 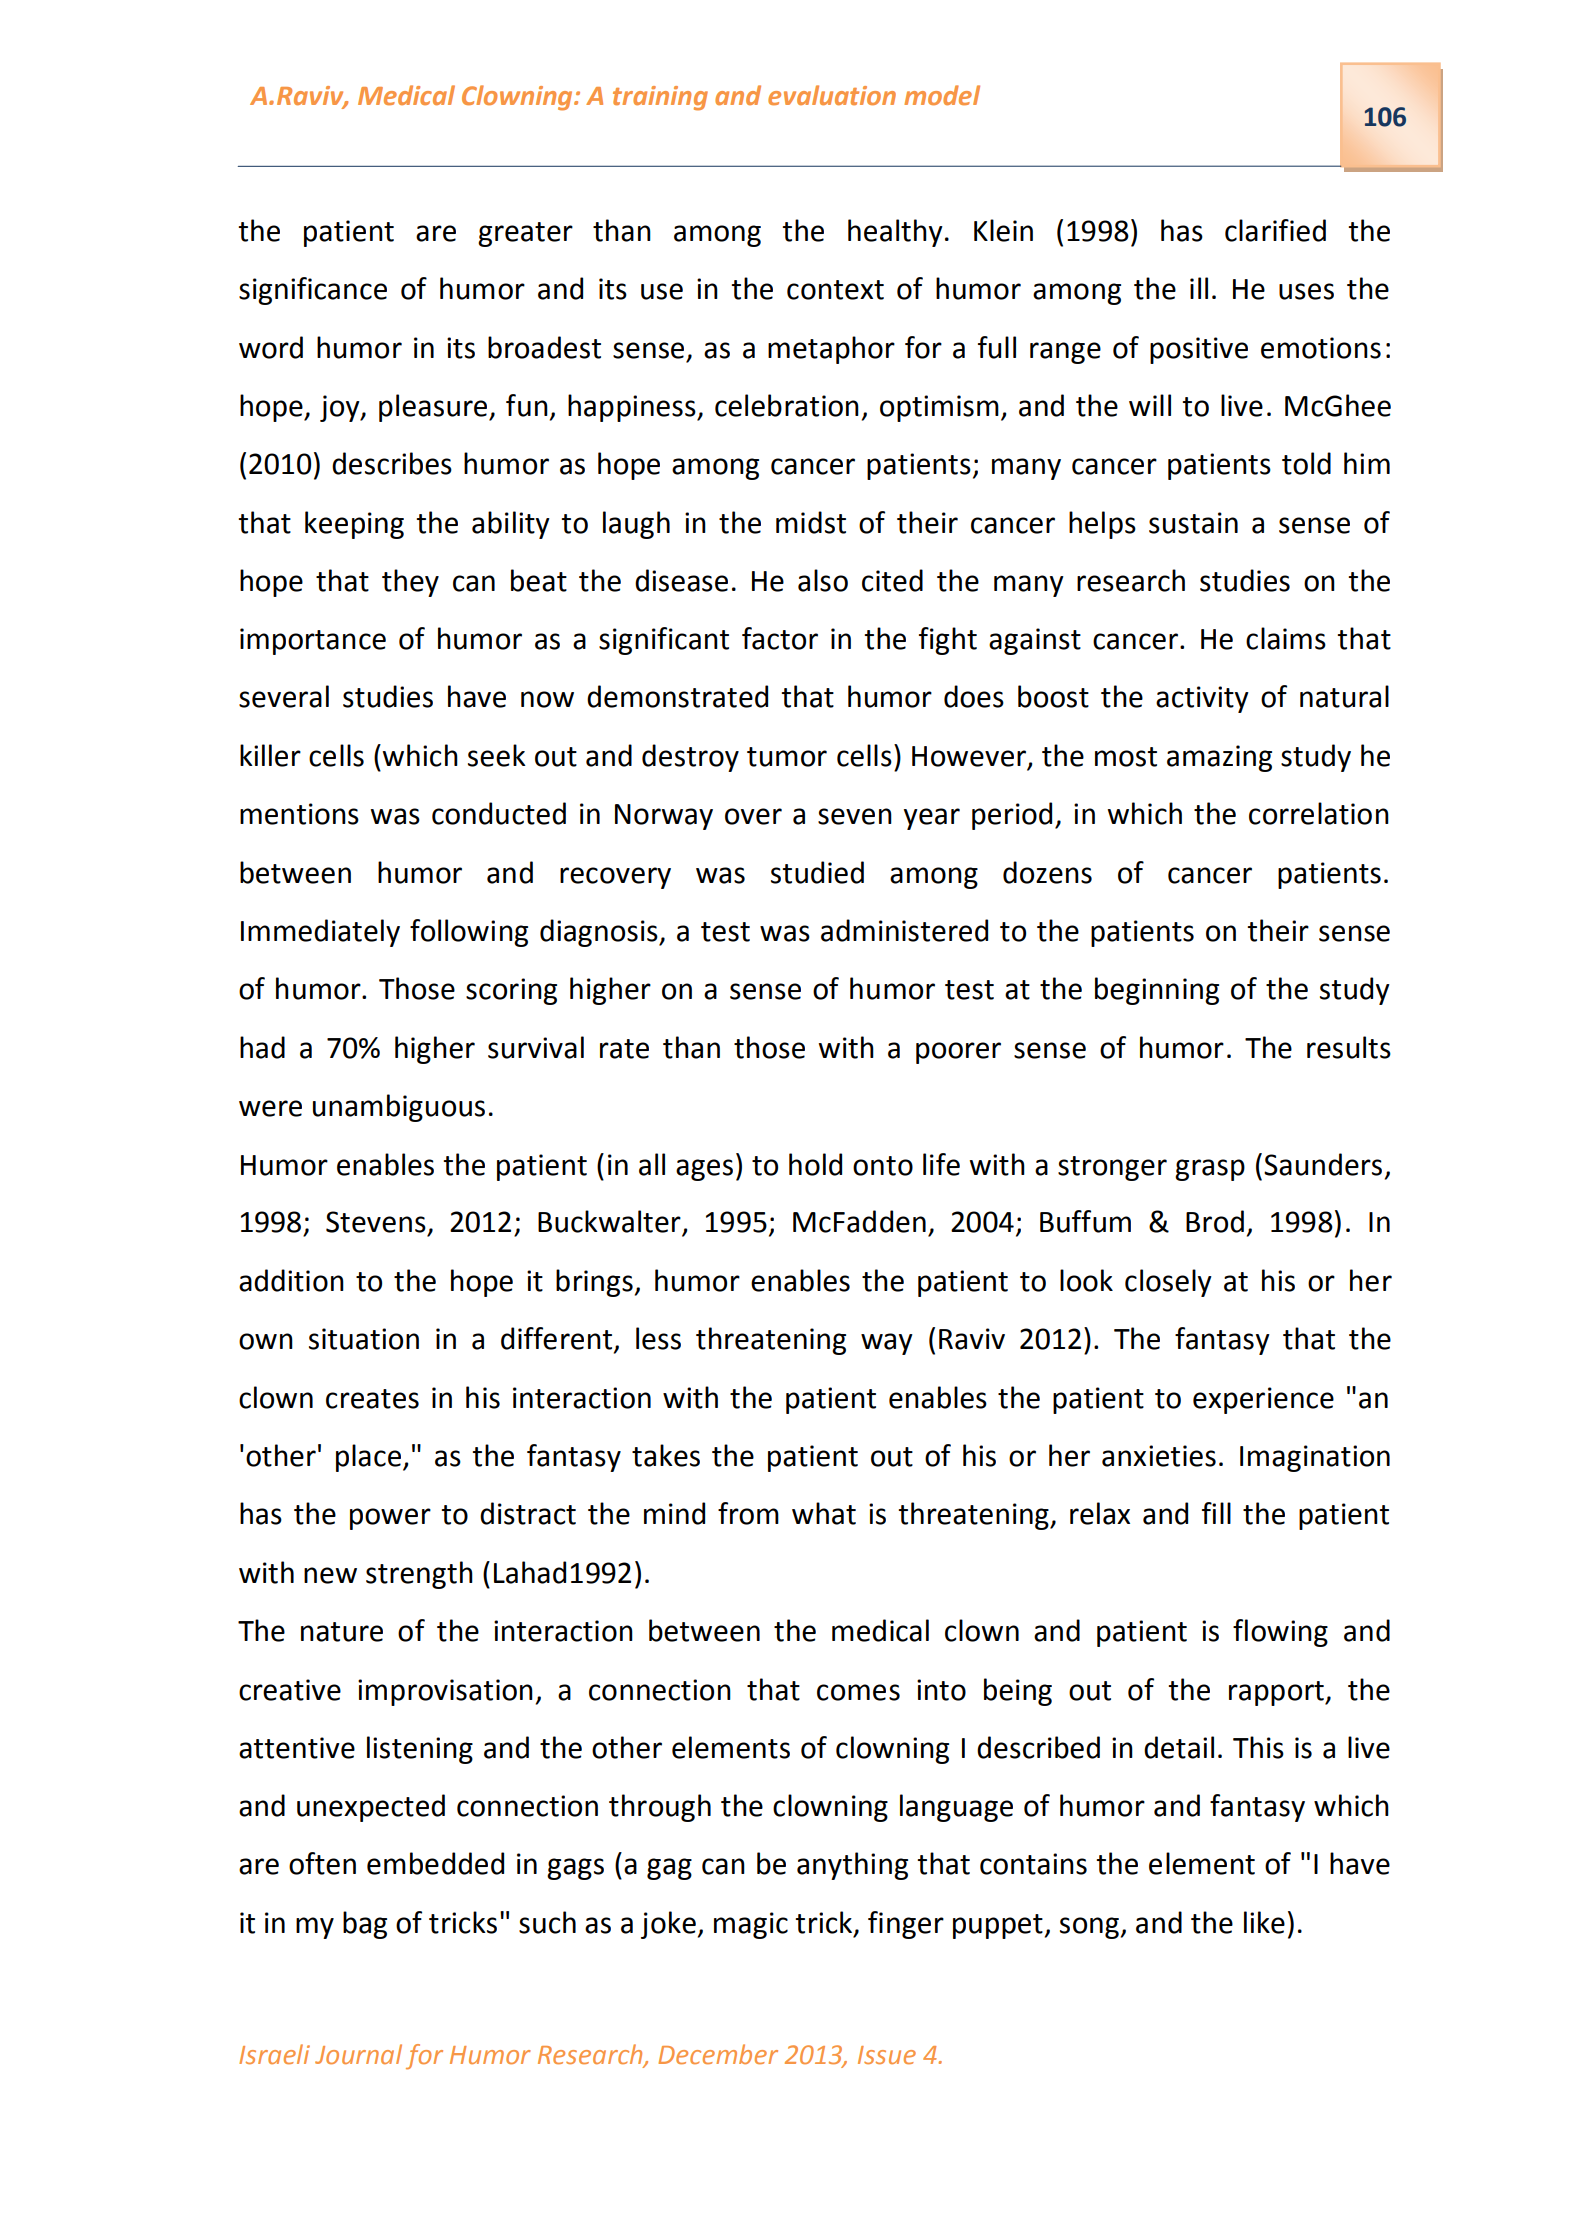 I want to click on tumor, so click(x=787, y=757).
